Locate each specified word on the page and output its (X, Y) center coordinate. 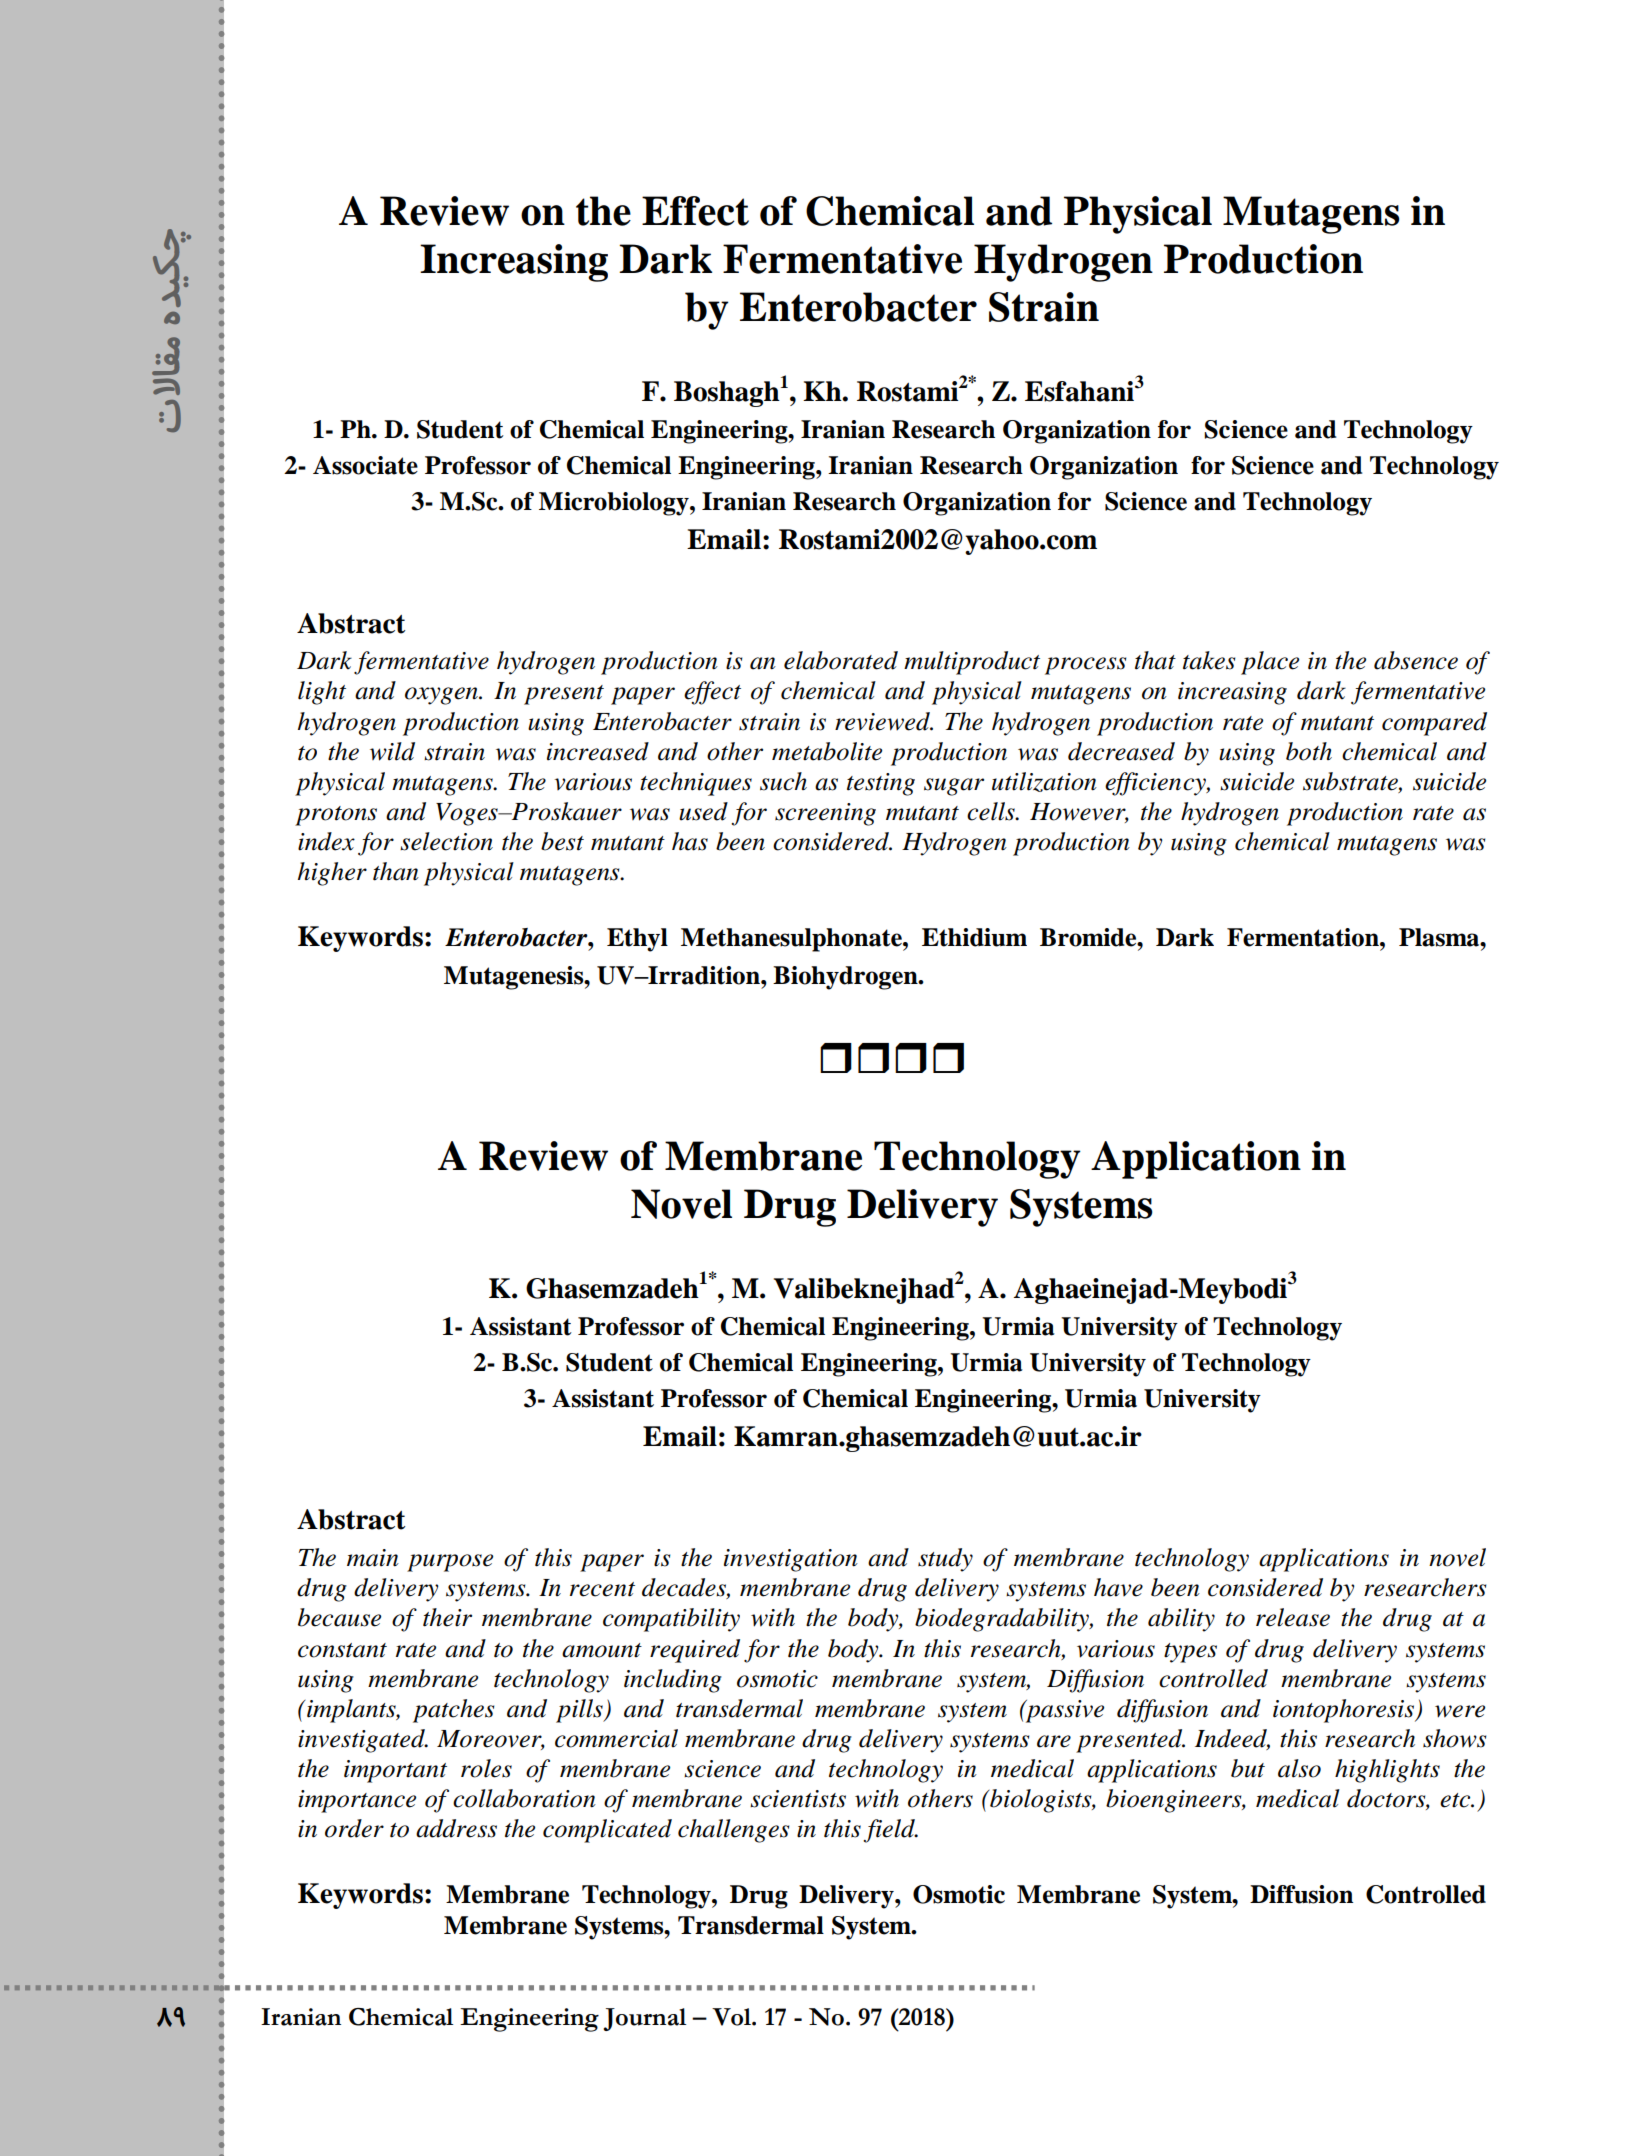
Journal (644, 2019)
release (1293, 1617)
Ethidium (974, 937)
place (1270, 663)
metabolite (827, 751)
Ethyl (637, 940)
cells (992, 811)
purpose (450, 1563)
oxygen (442, 696)
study (945, 1560)
